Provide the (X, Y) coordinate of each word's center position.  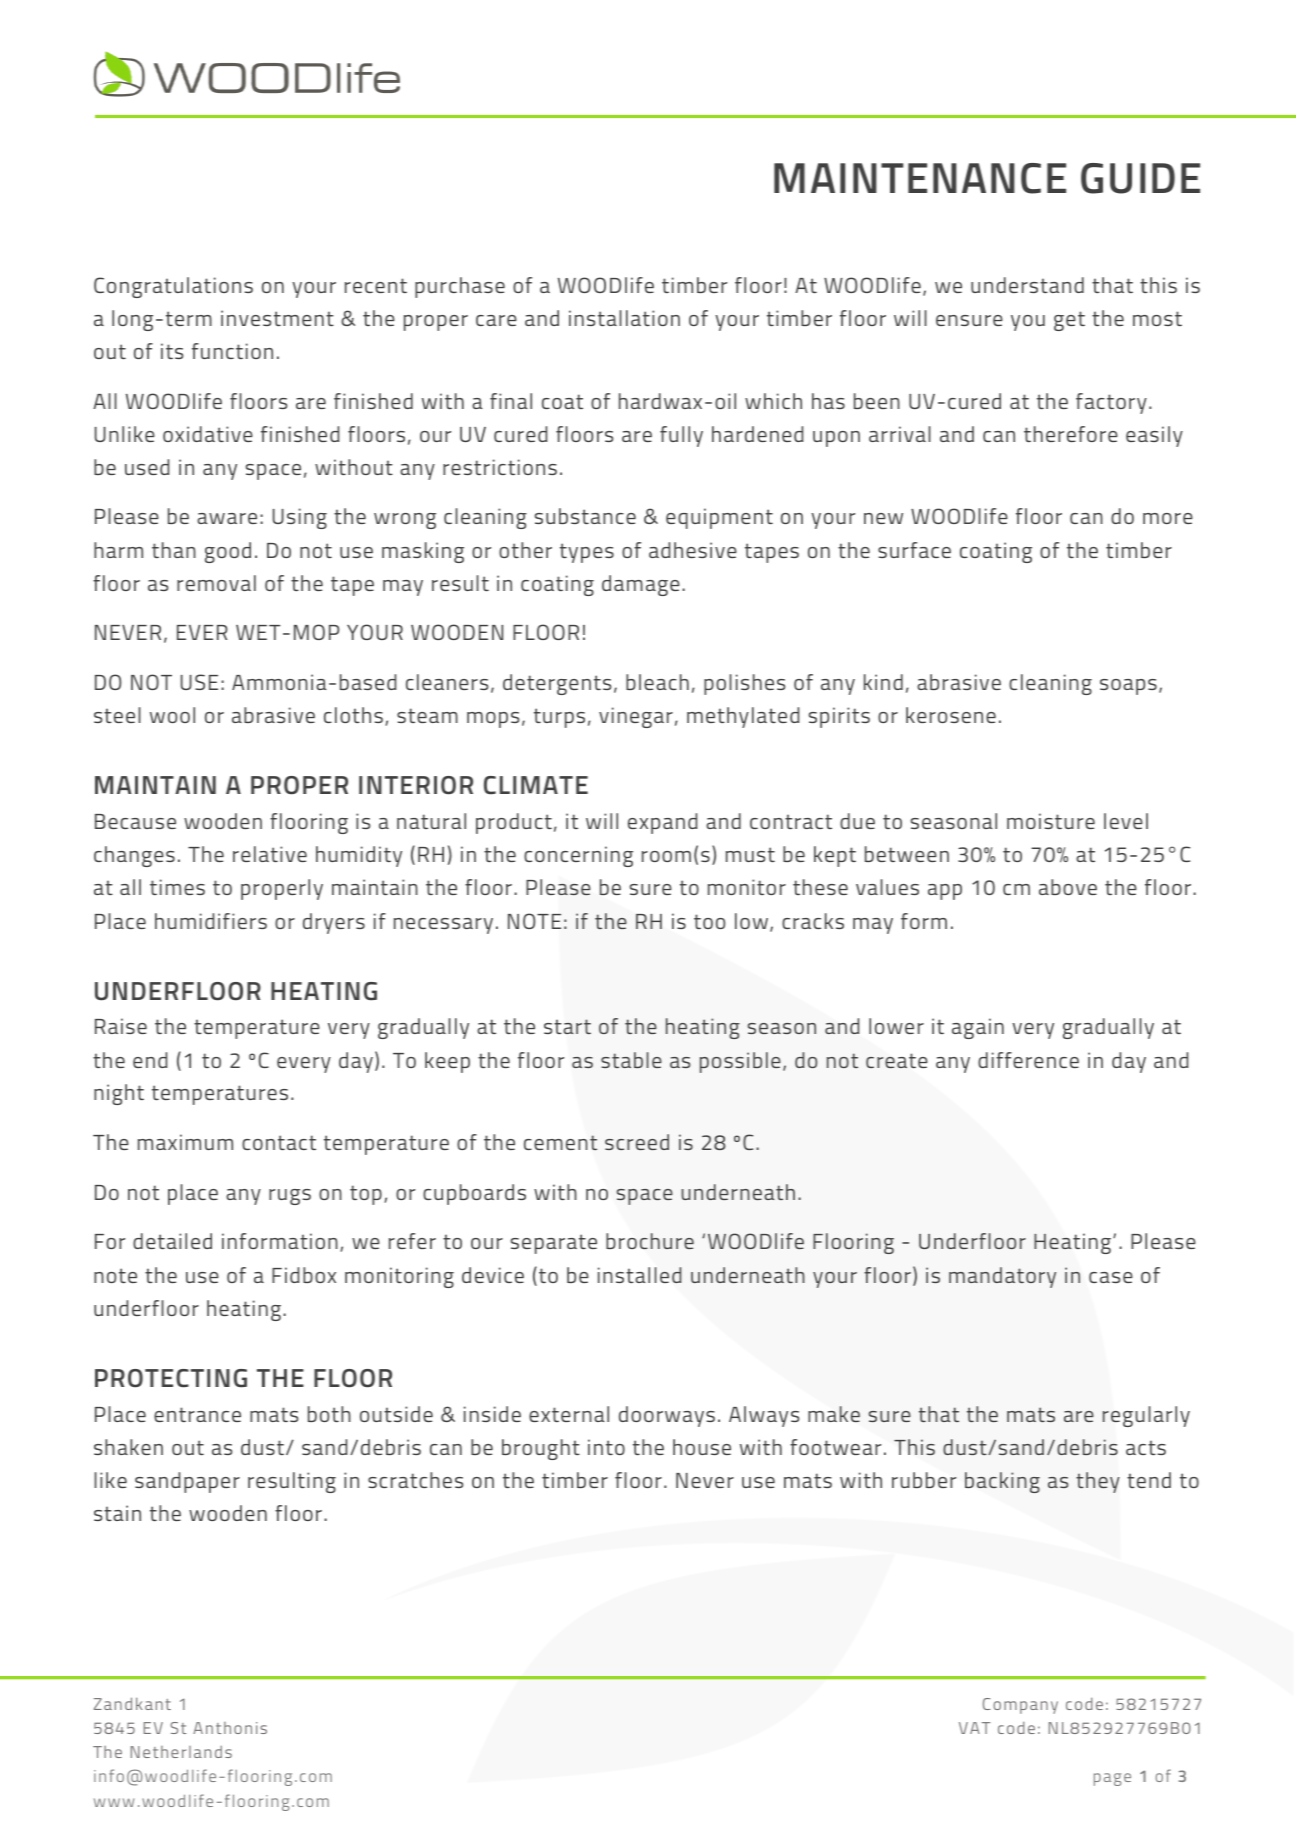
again (978, 1028)
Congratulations (173, 287)
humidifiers (211, 921)
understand (1027, 285)
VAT (974, 1728)
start (567, 1026)
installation (624, 318)
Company (1020, 1706)
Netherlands (181, 1752)
